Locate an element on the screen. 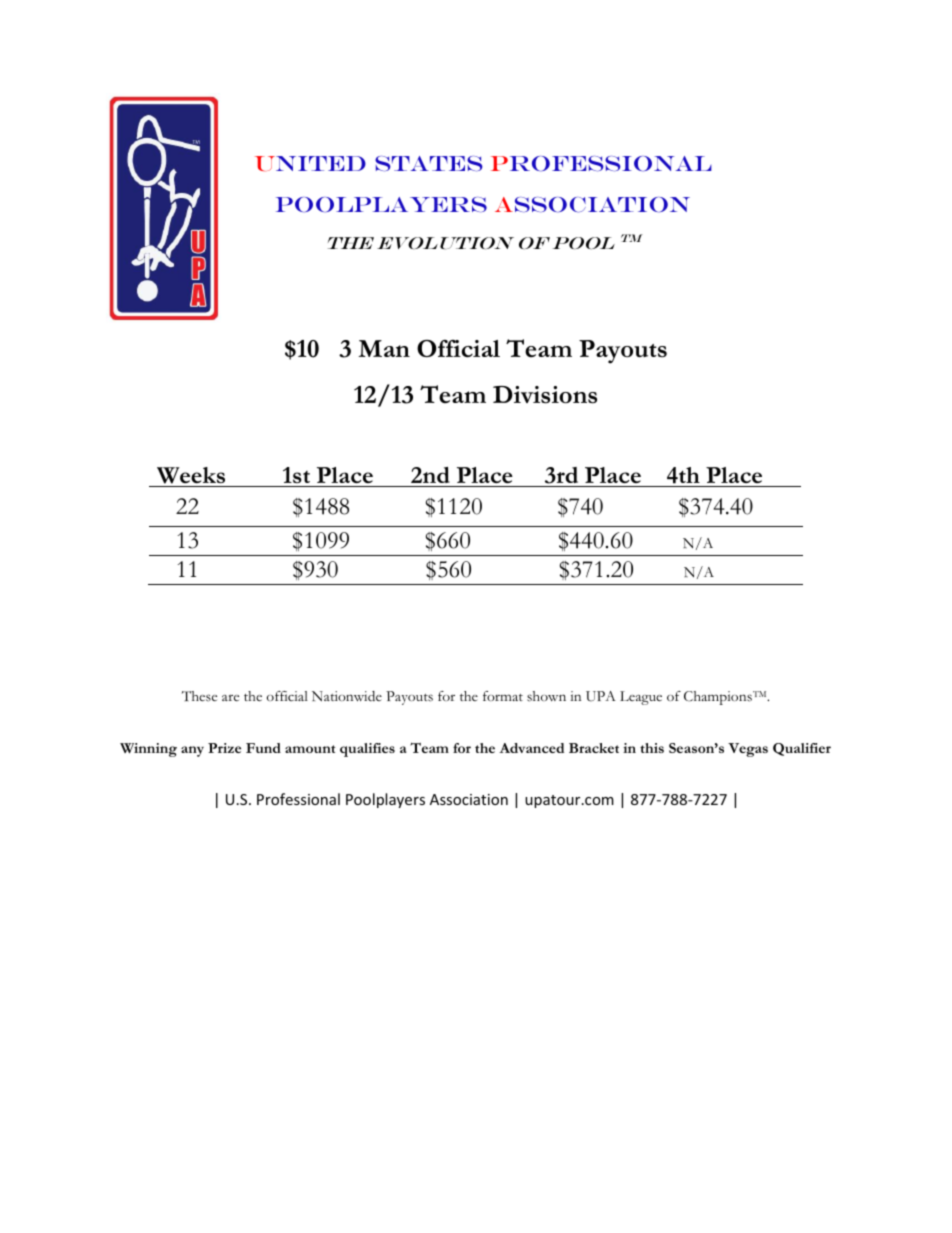 The width and height of the screenshot is (952, 1233). STATES is located at coordinates (429, 163).
